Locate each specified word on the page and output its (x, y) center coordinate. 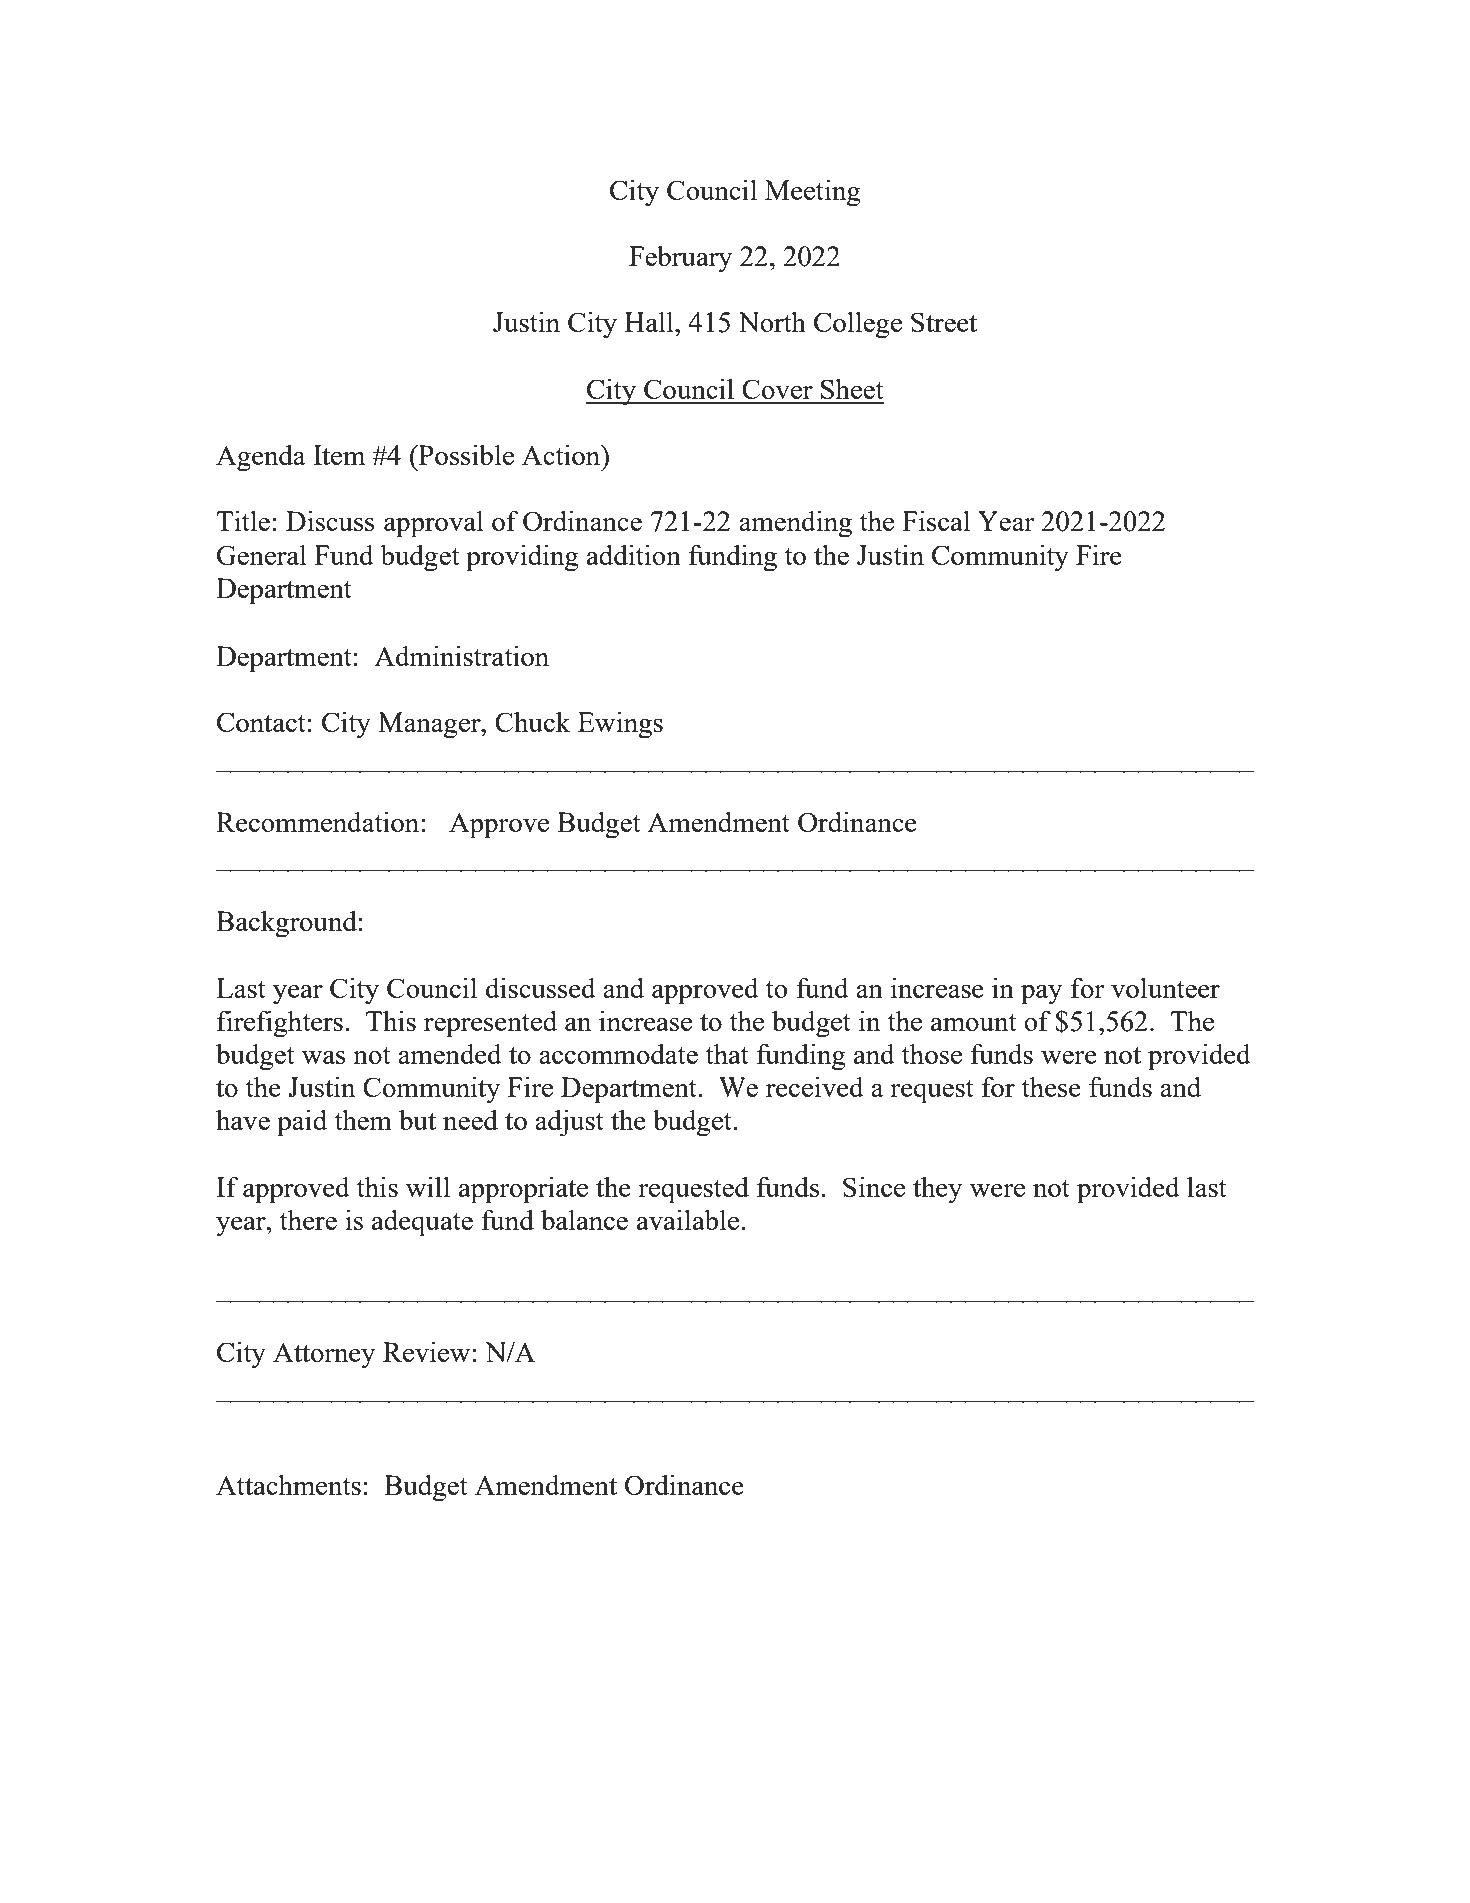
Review (426, 1352)
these (1051, 1087)
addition (634, 554)
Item (339, 455)
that (727, 1054)
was (324, 1057)
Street (944, 322)
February (680, 259)
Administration (461, 655)
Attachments (288, 1484)
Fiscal (936, 520)
